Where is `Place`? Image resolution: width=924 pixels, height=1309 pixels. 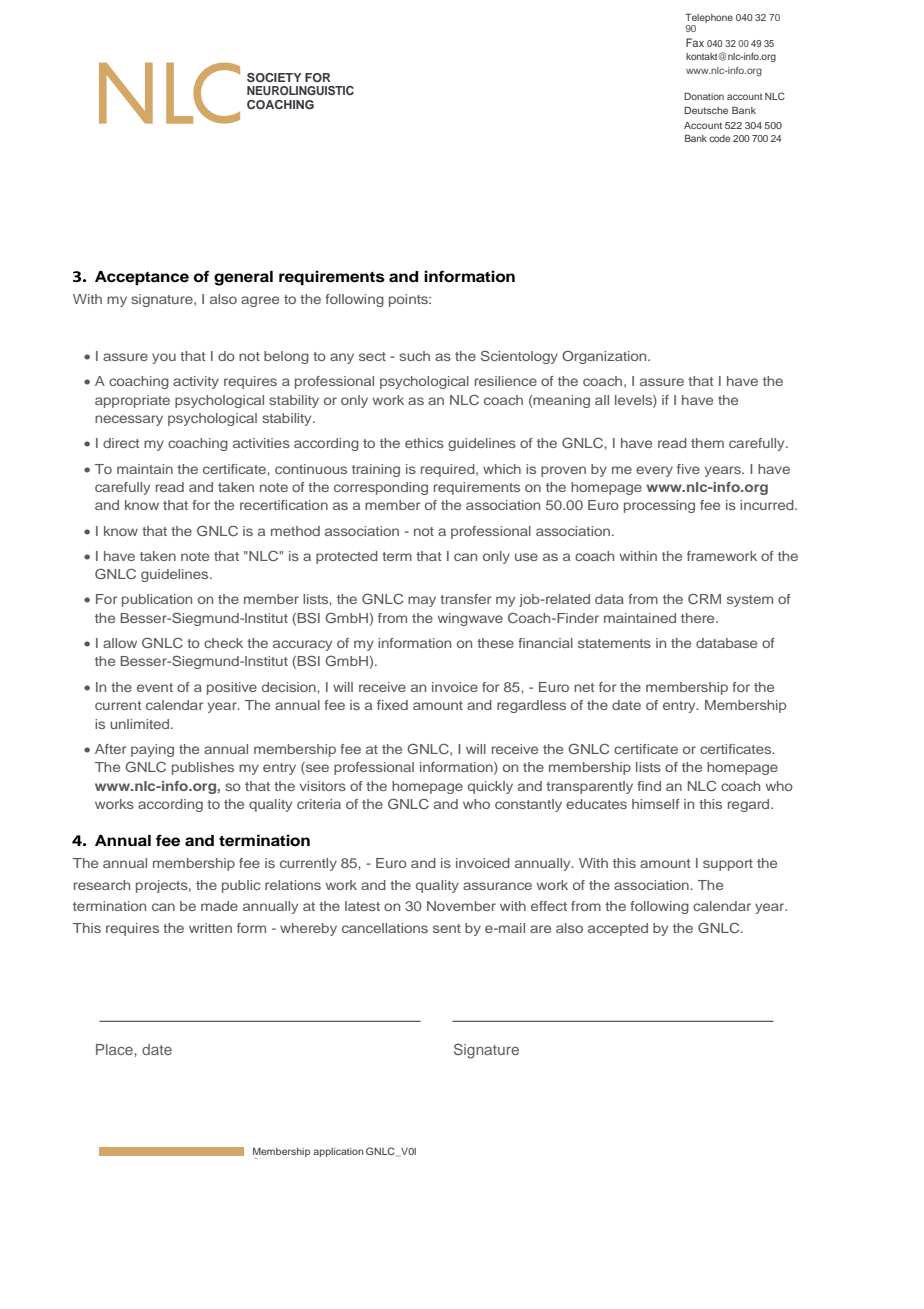
Place is located at coordinates (115, 1049).
